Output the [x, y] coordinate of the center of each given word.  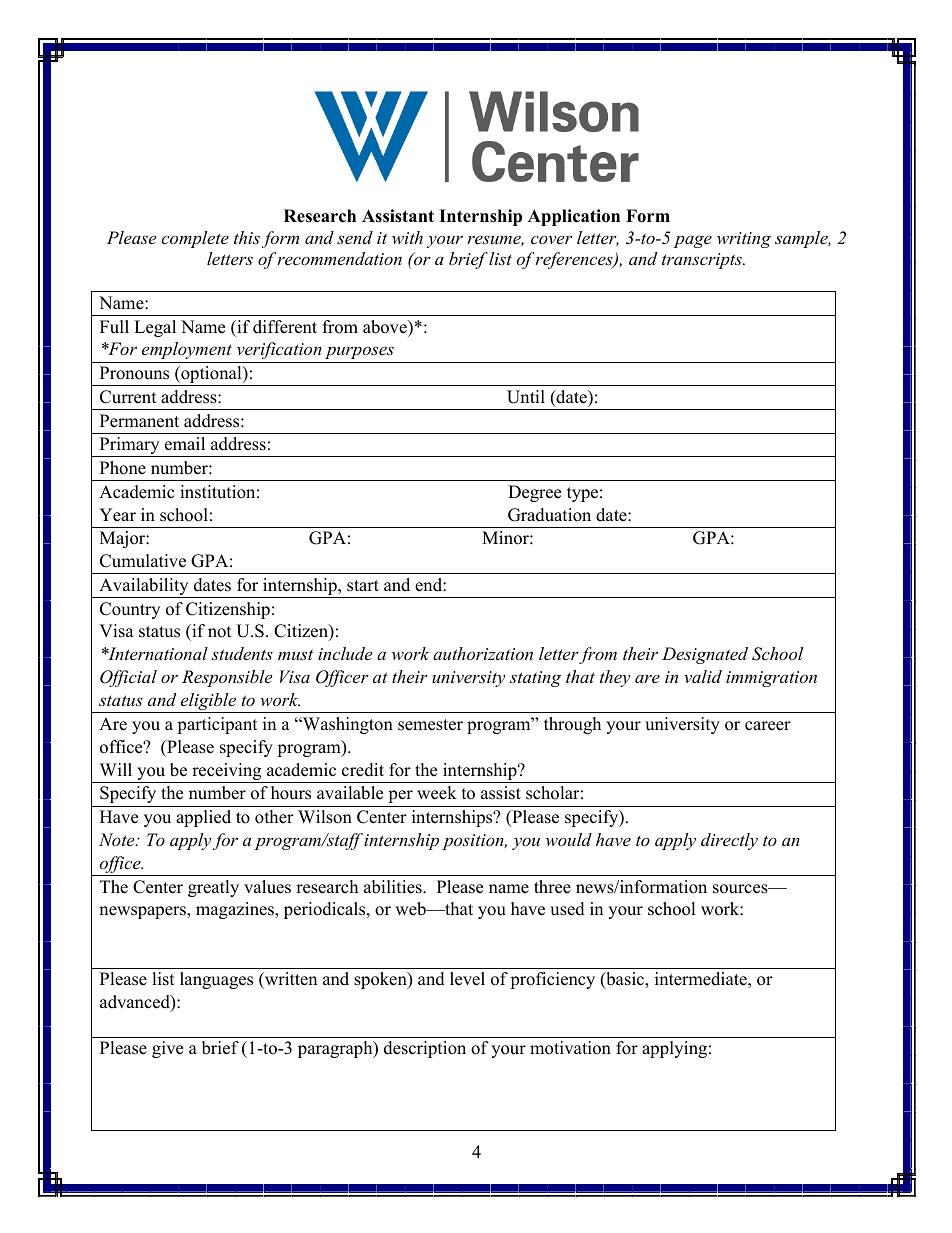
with [407, 237]
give [167, 1049]
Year [117, 515]
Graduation [549, 515]
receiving [227, 773]
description [425, 1049]
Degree [534, 493]
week [437, 793]
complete [195, 239]
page [693, 241]
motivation [570, 1048]
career [768, 726]
